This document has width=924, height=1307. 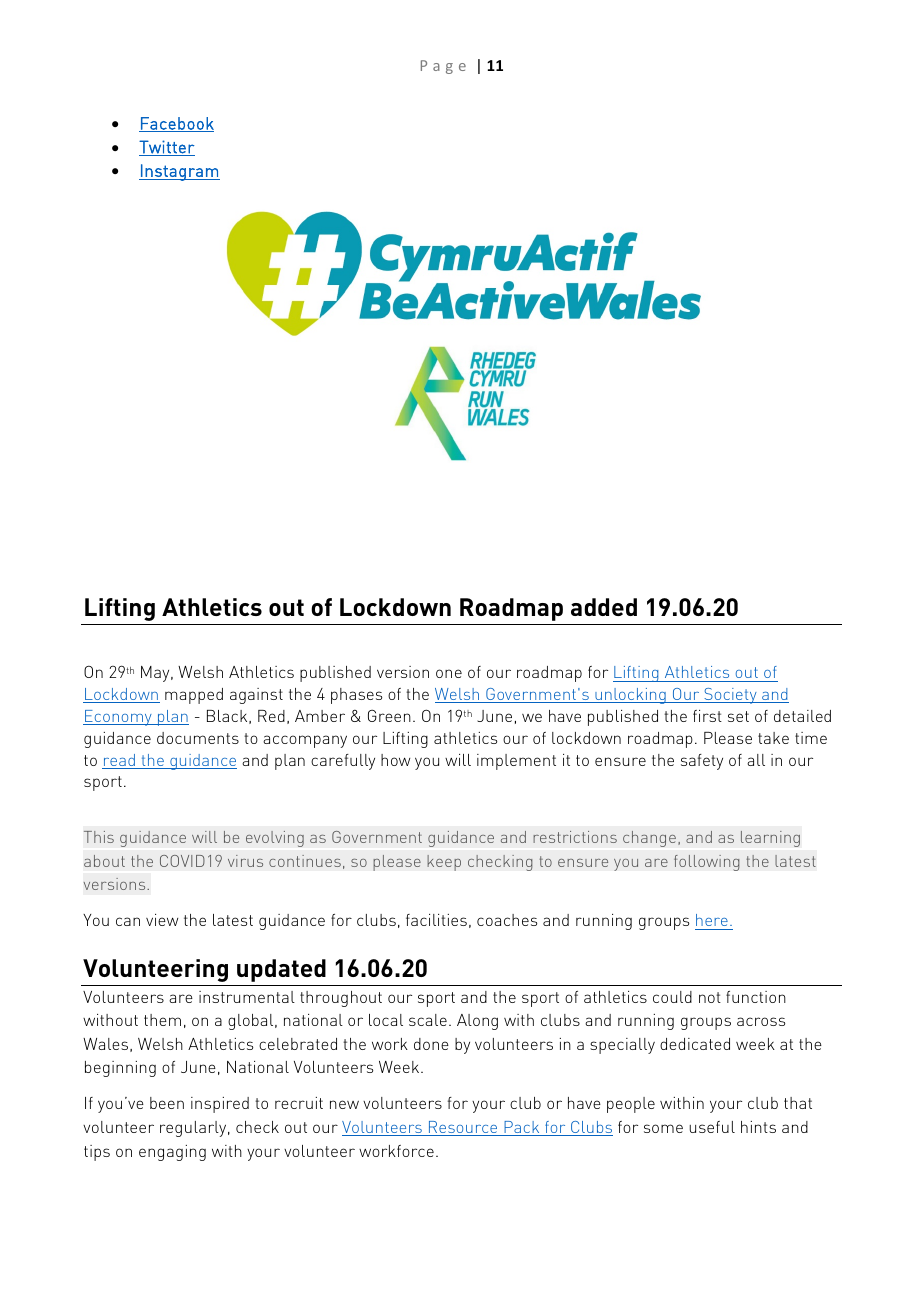 I want to click on Facebook, so click(x=176, y=124).
